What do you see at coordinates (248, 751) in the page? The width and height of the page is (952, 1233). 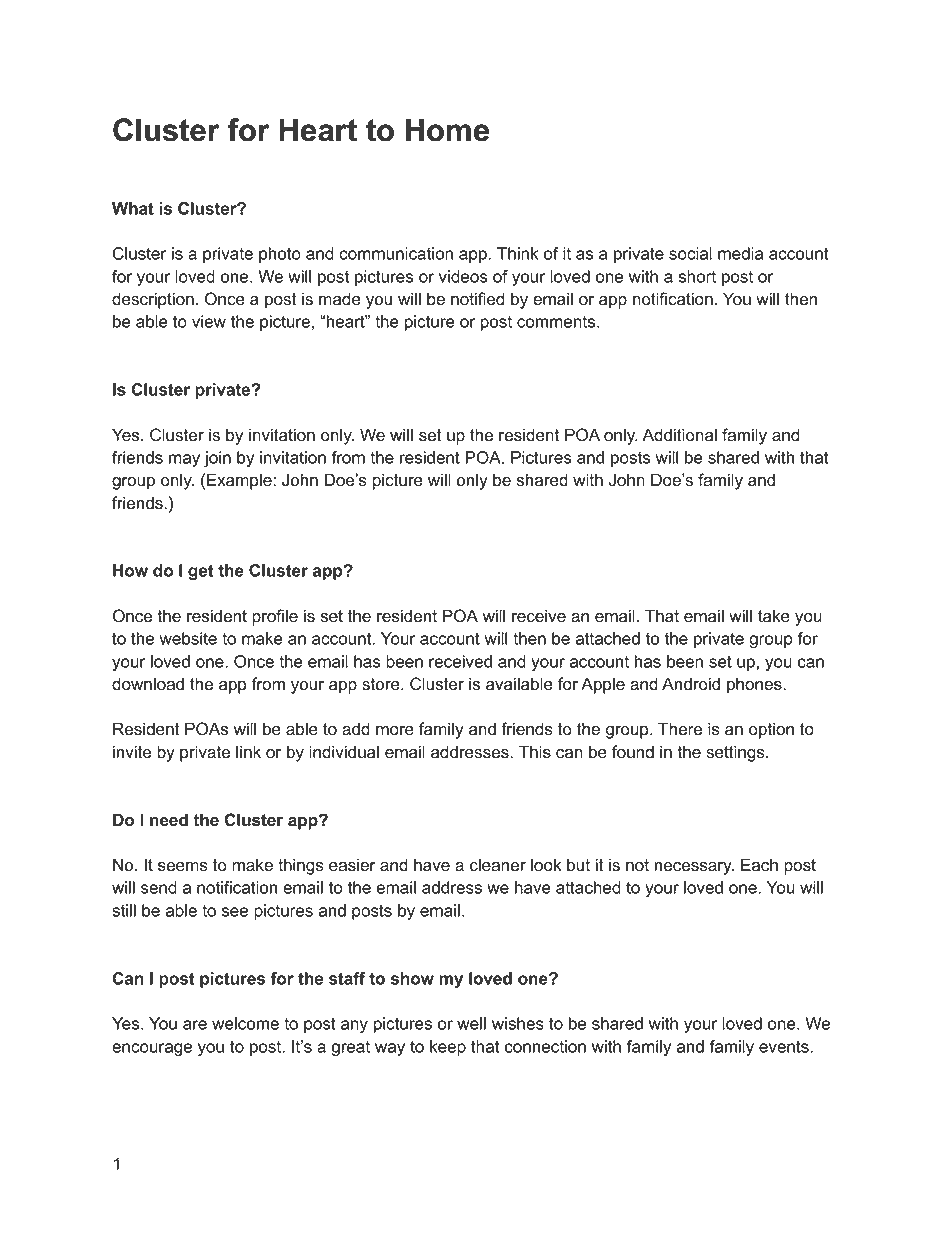 I see `link` at bounding box center [248, 751].
